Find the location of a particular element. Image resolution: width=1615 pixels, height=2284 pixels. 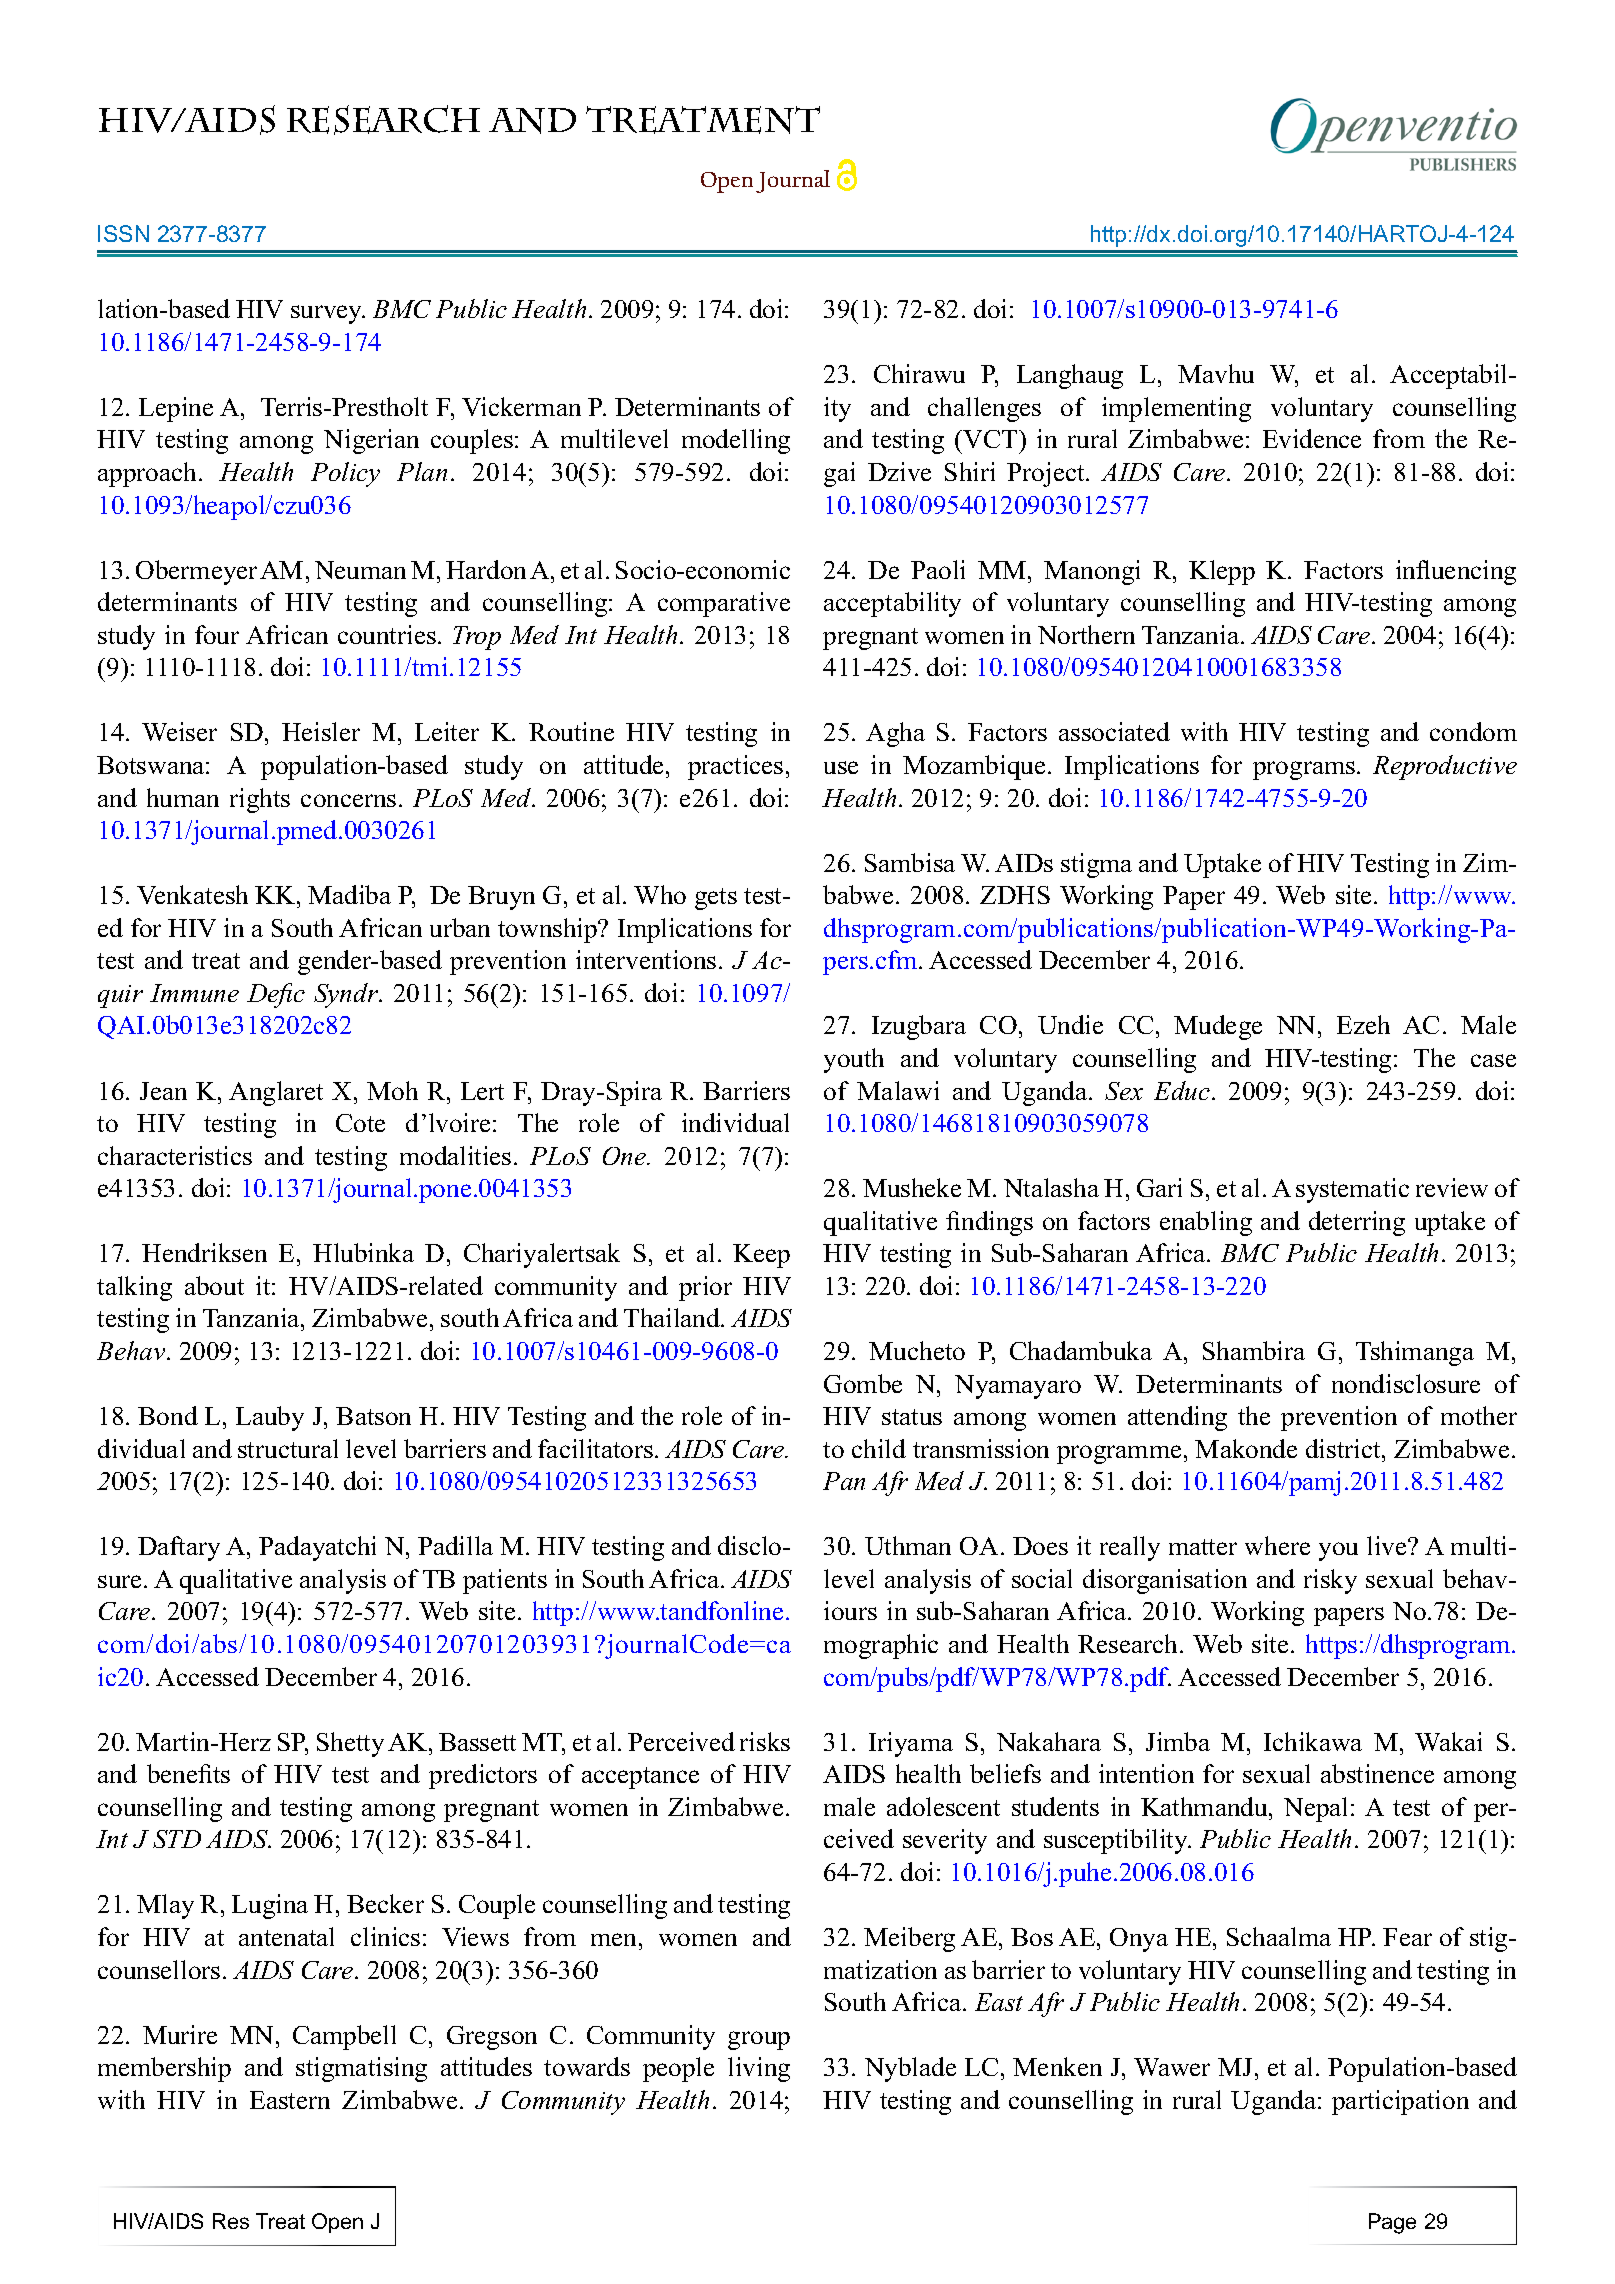

use is located at coordinates (841, 767).
